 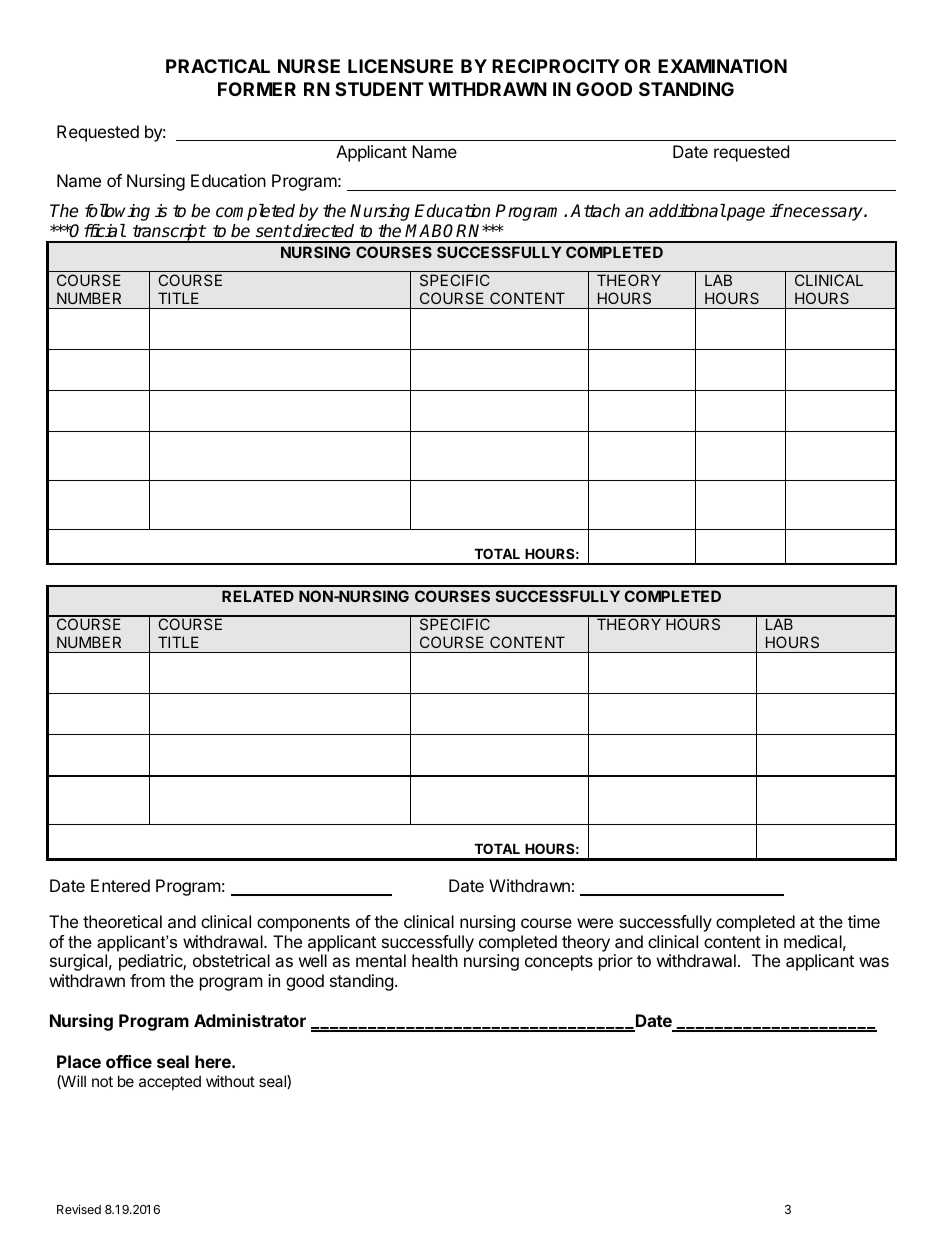 What do you see at coordinates (79, 1209) in the screenshot?
I see `Revised` at bounding box center [79, 1209].
